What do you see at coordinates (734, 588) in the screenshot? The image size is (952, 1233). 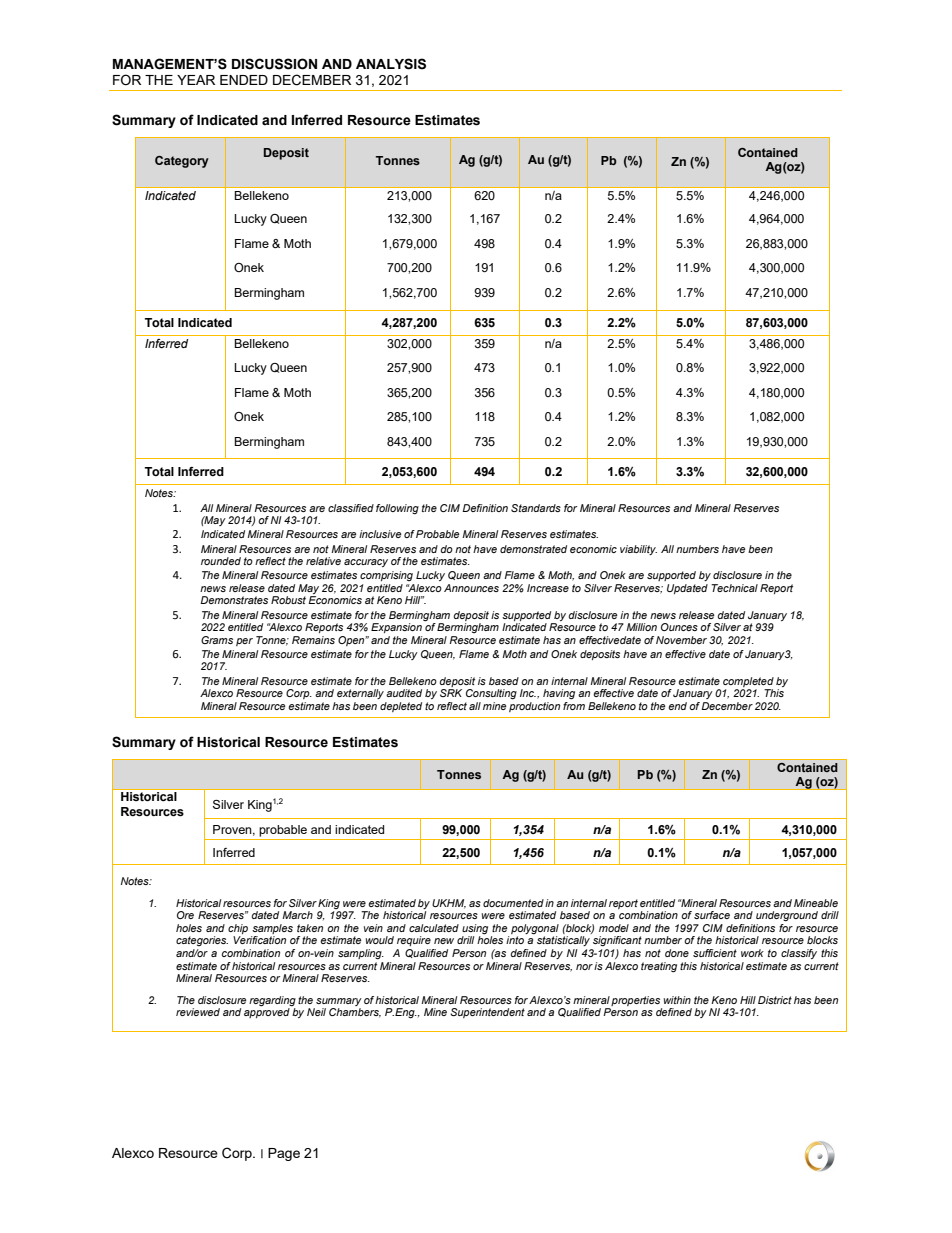 I see `Technical` at bounding box center [734, 588].
